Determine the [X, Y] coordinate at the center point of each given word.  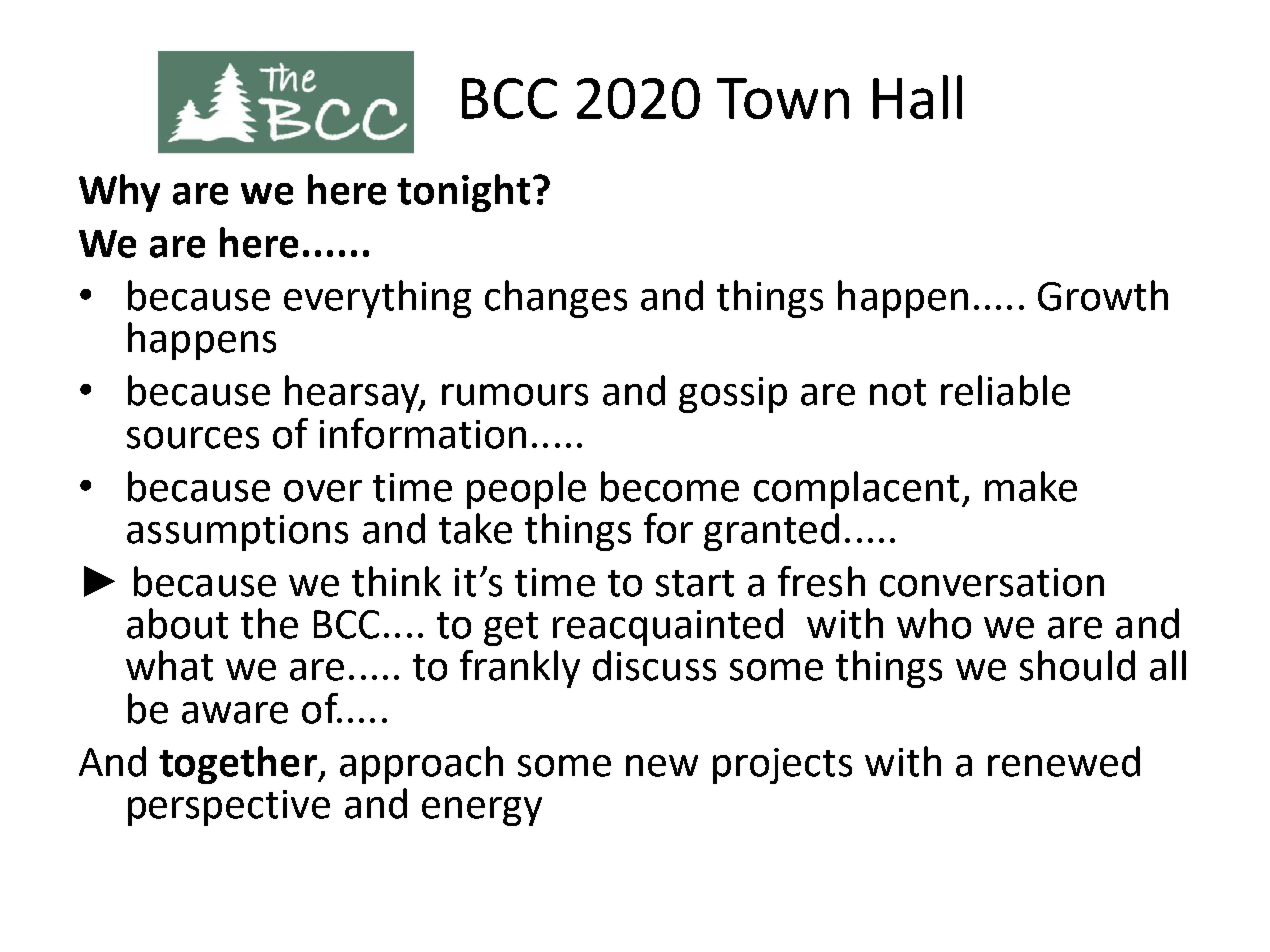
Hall [917, 97]
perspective [229, 808]
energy [482, 811]
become [670, 486]
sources [193, 438]
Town [783, 98]
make [1031, 486]
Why [119, 193]
